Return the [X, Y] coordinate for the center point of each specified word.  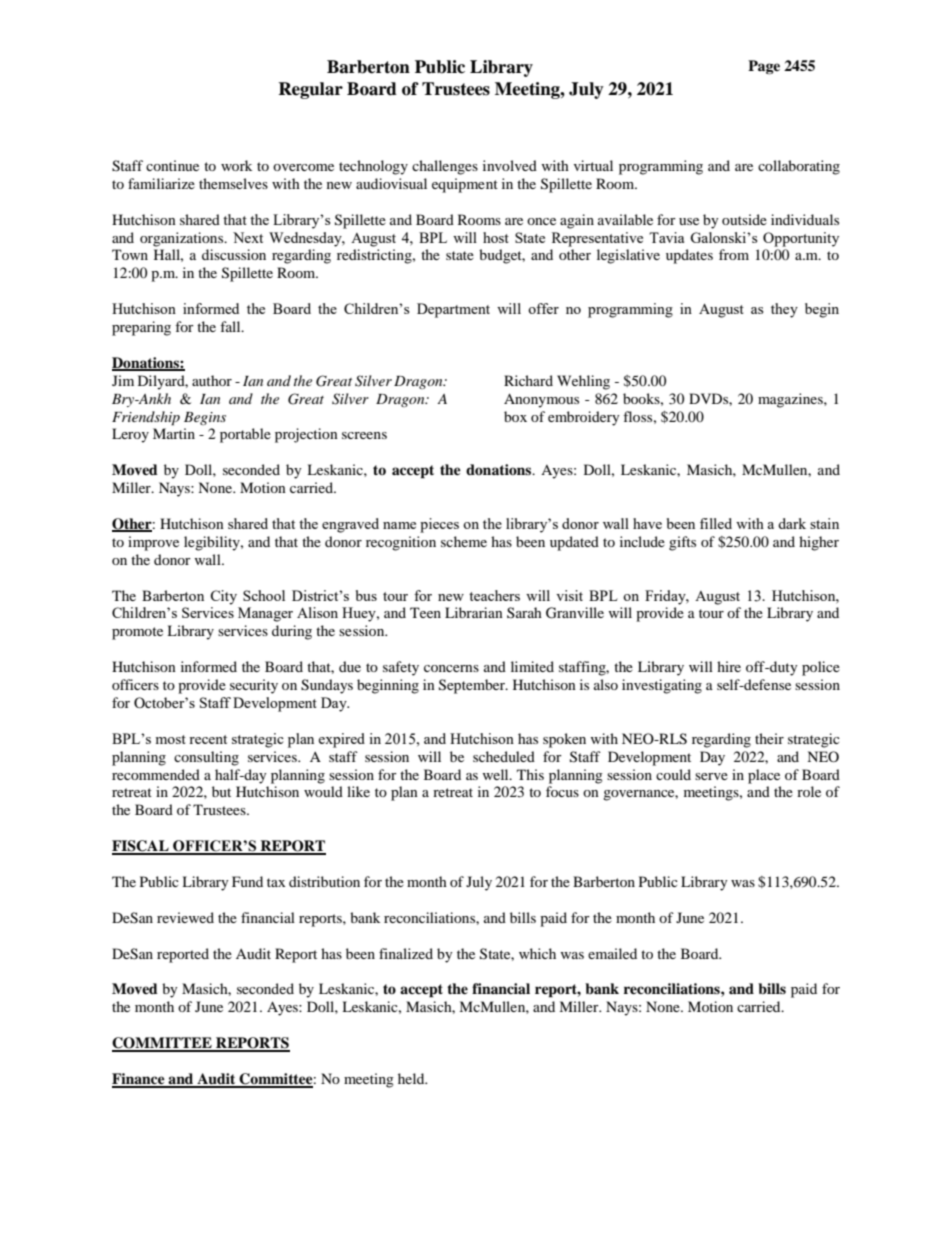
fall [231, 326]
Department [453, 310]
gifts [682, 543]
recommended [156, 774]
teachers [494, 595]
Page [764, 67]
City [223, 597]
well [496, 774]
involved [510, 165]
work [236, 165]
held [412, 1078]
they [784, 310]
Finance [139, 1080]
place [764, 776]
